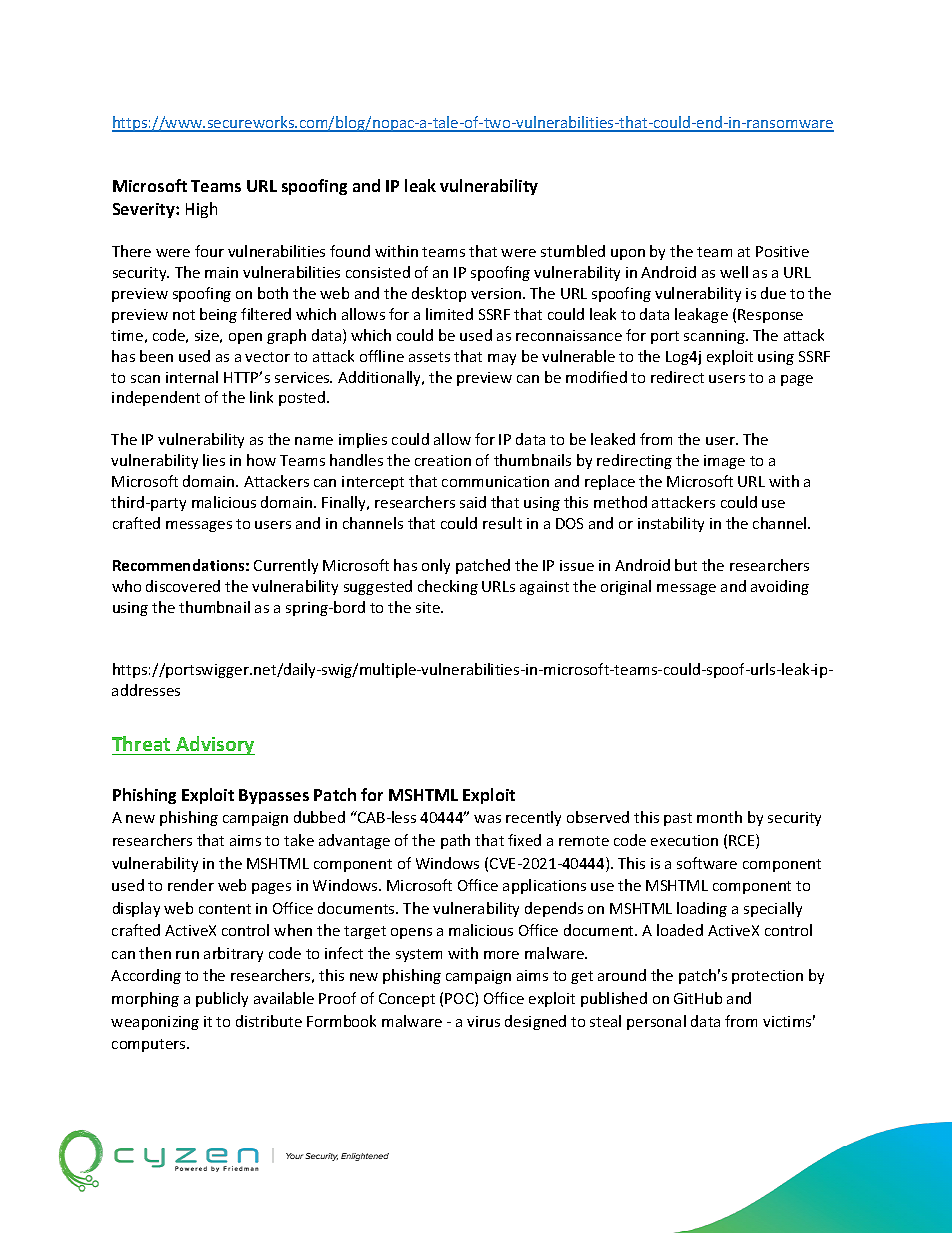 This image has height=1233, width=952. Describe the element at coordinates (222, 999) in the image. I see `publicly` at that location.
